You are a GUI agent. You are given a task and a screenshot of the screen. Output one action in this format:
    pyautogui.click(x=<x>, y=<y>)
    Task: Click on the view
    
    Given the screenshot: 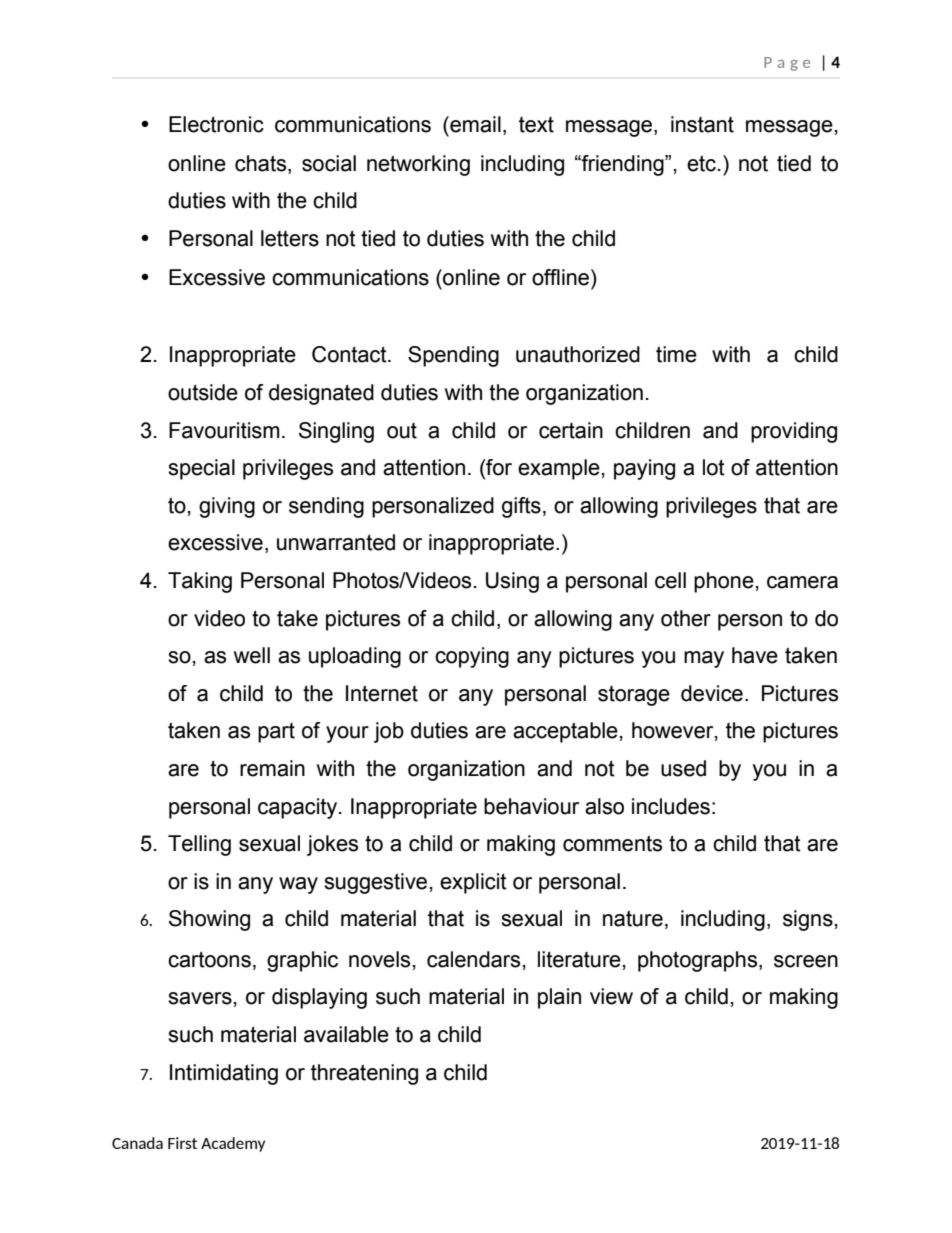 What is the action you would take?
    pyautogui.click(x=611, y=996)
